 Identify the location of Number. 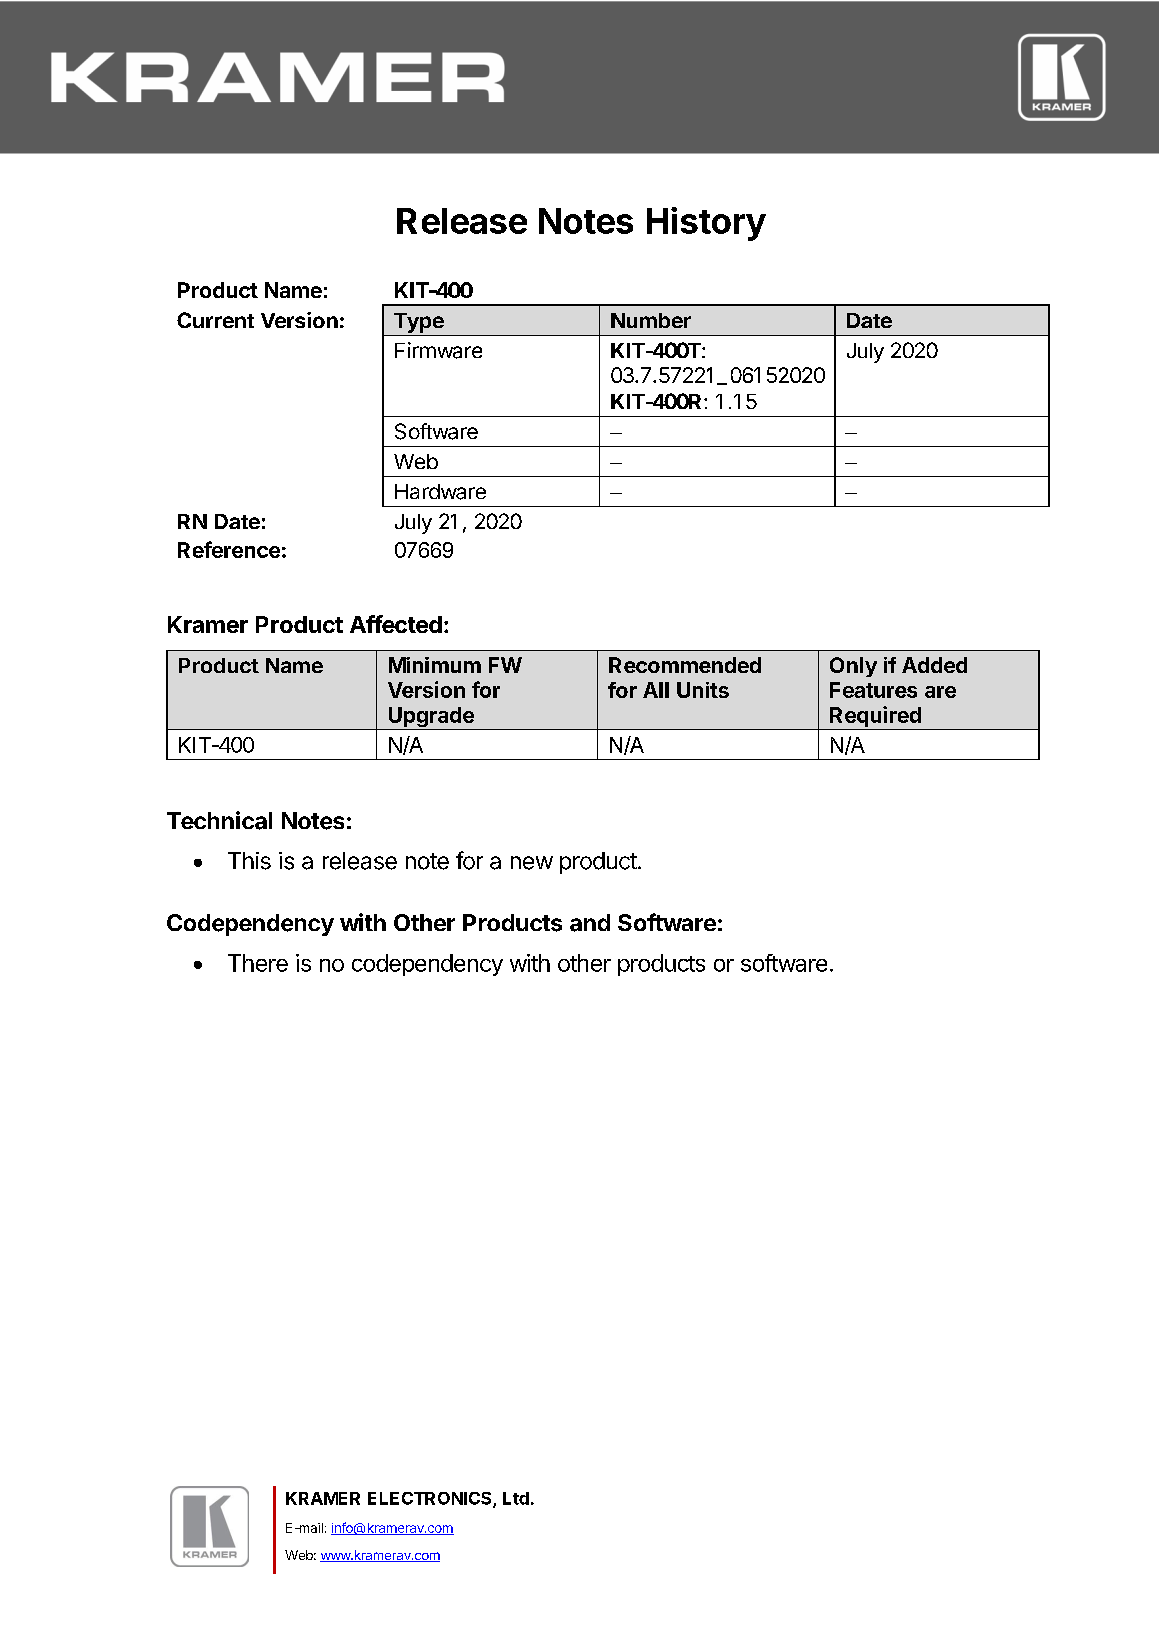
(651, 320).
